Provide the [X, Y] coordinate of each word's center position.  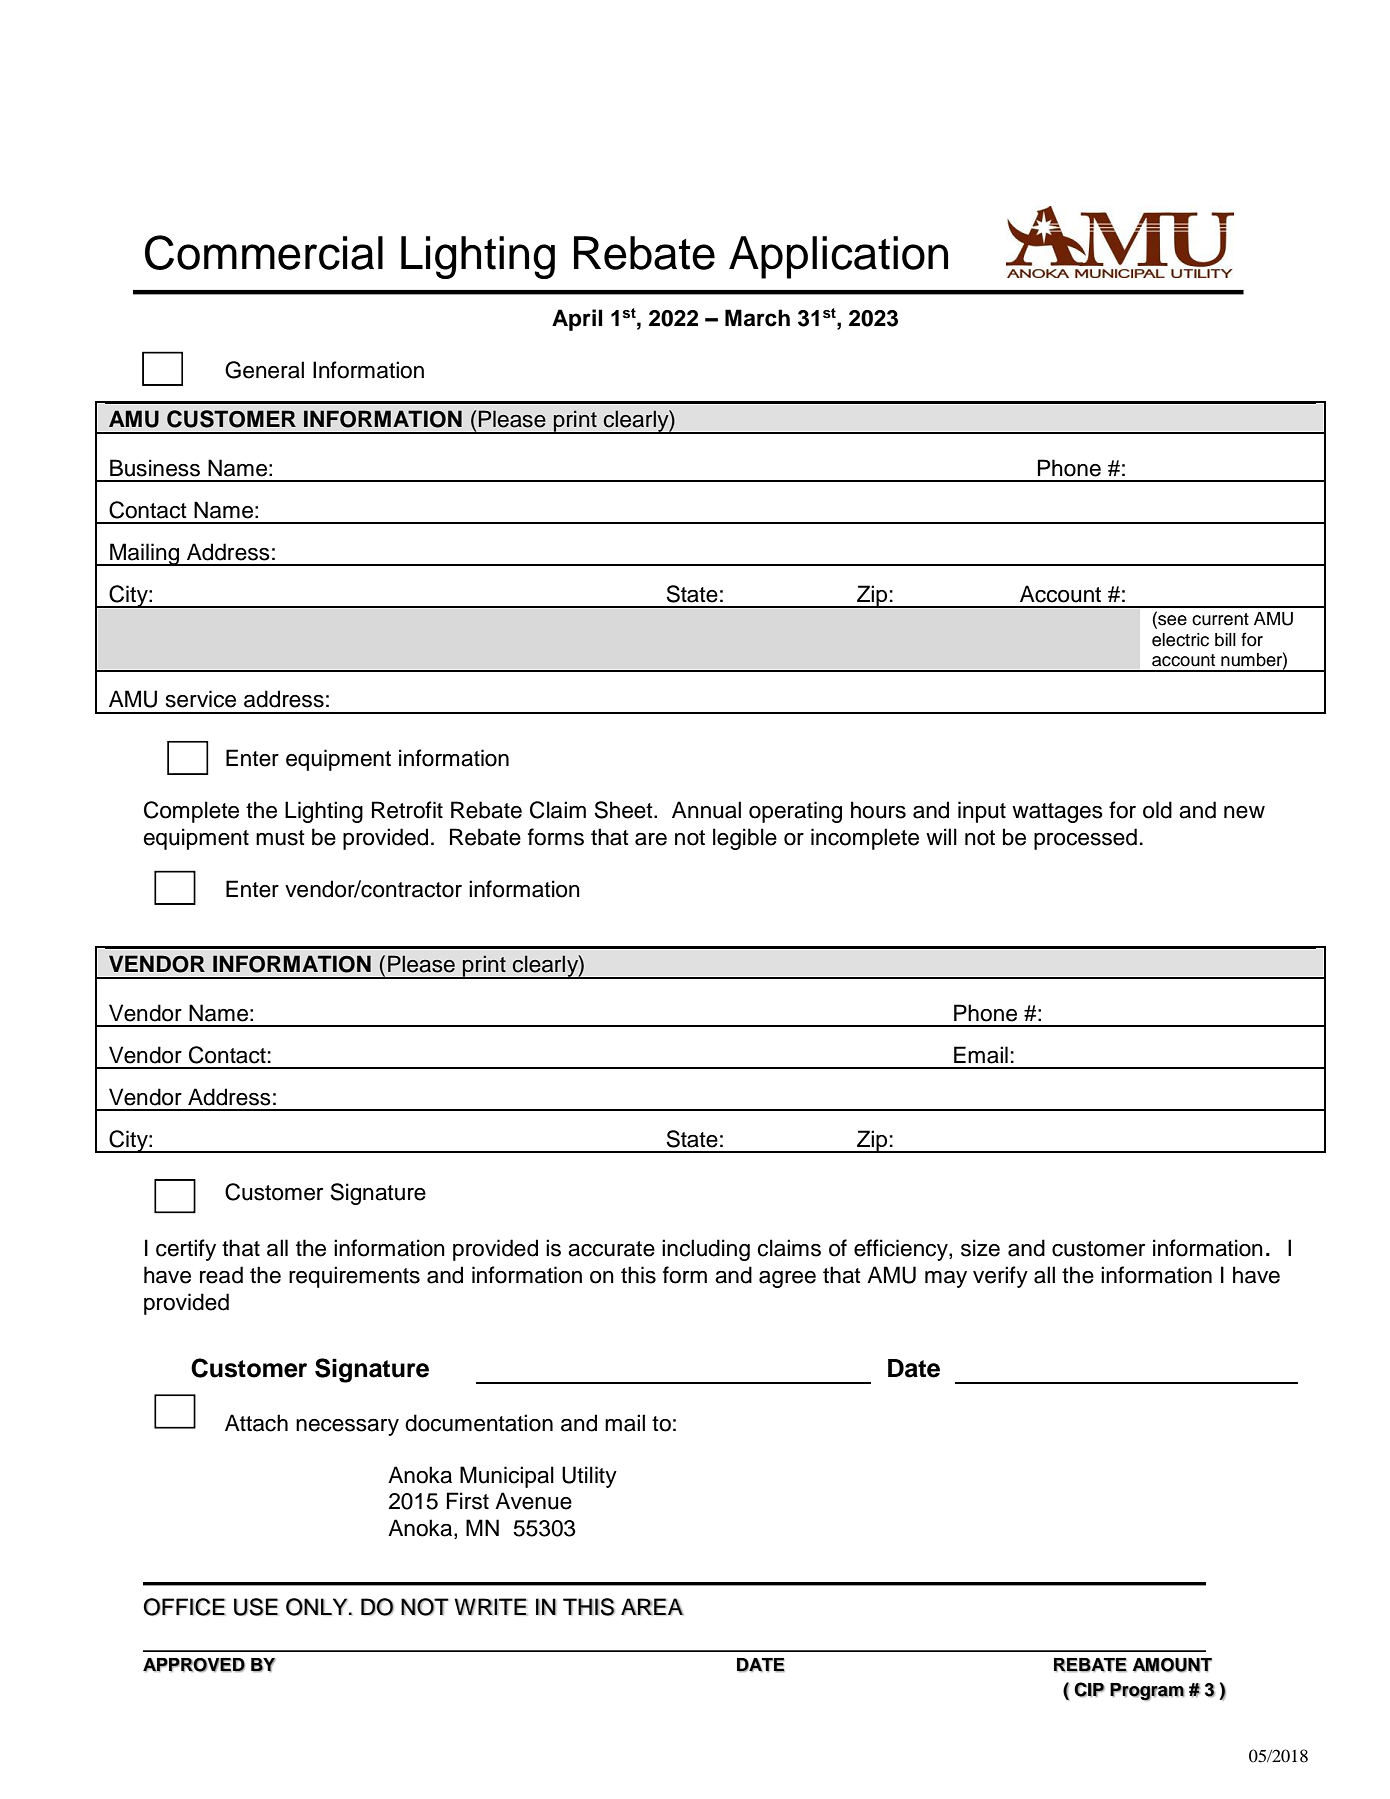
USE [256, 1607]
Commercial [264, 252]
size [980, 1248]
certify [186, 1250]
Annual [706, 810]
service [201, 699]
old [1157, 810]
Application [838, 257]
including [706, 1250]
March [757, 318]
